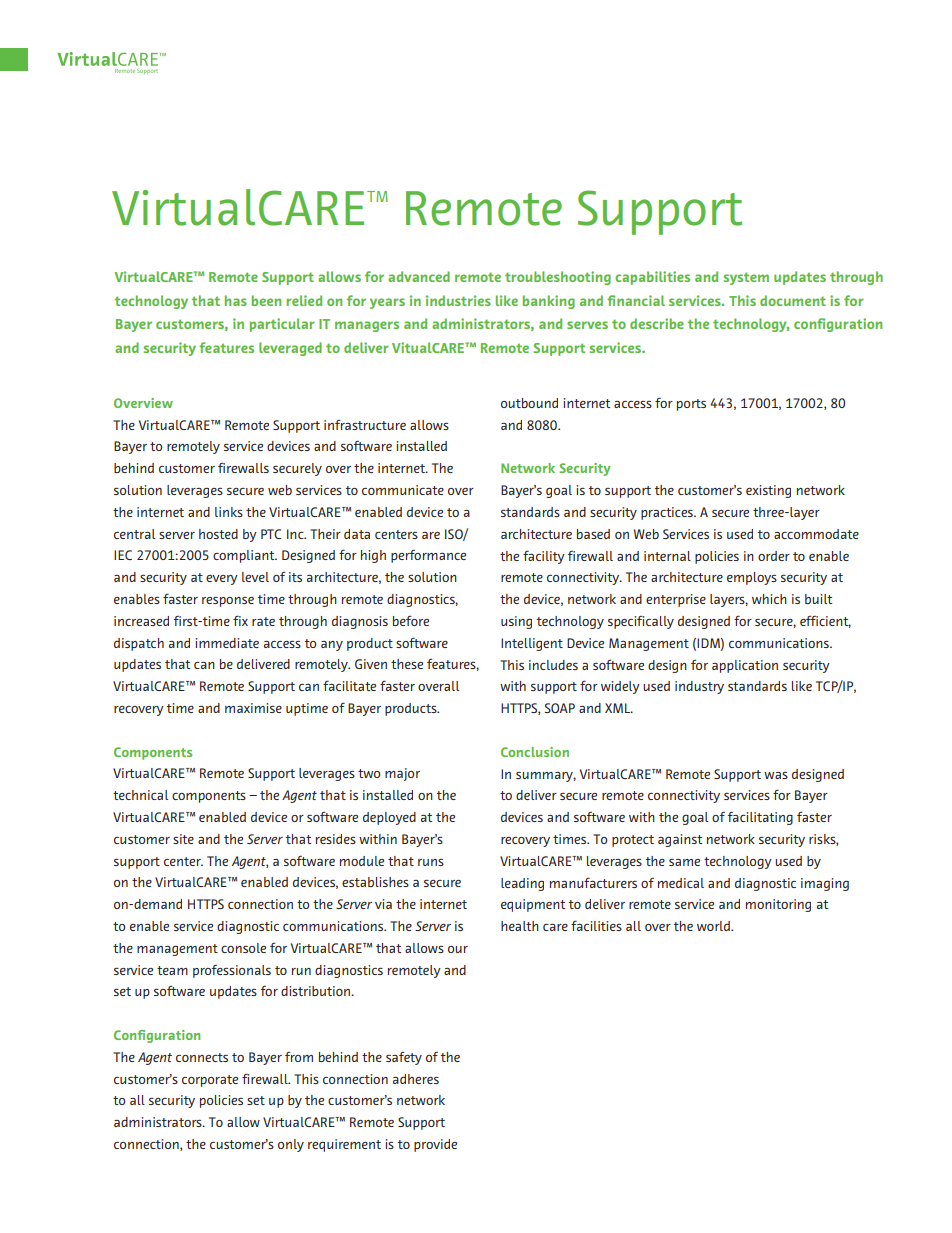  I want to click on site, so click(183, 839).
